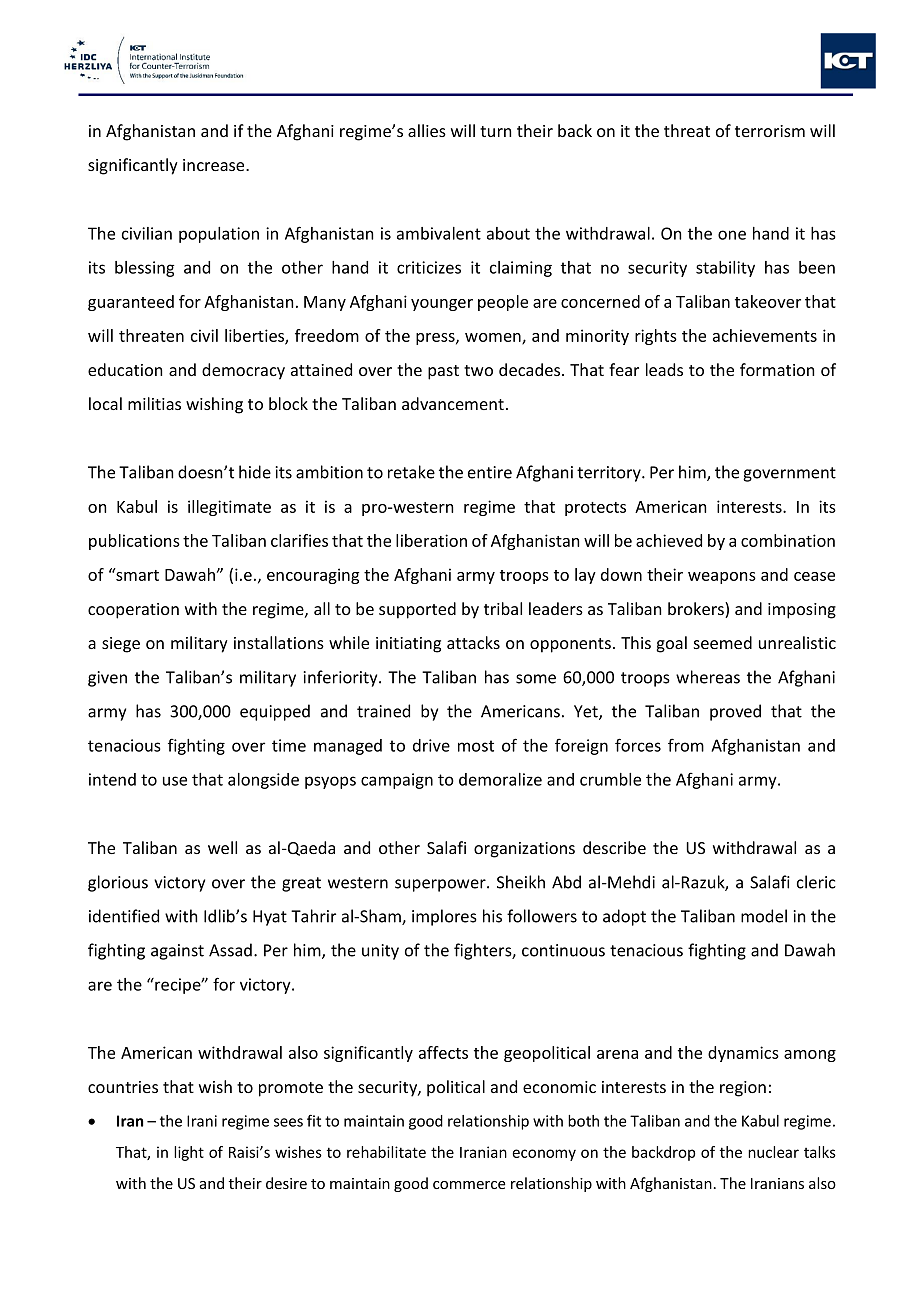  I want to click on terrorism, so click(770, 131).
